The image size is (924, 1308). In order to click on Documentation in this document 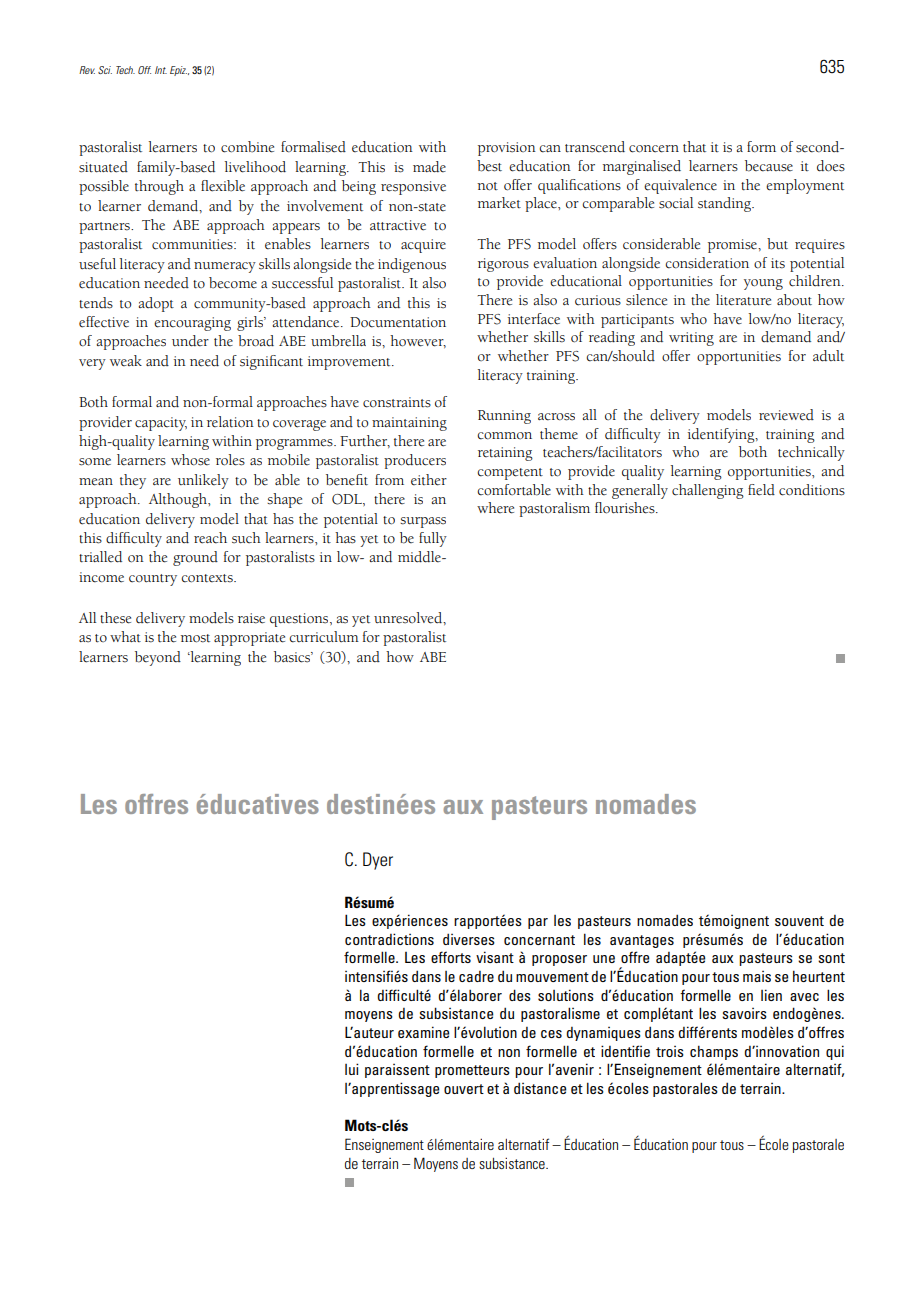, I will do `click(398, 322)`.
